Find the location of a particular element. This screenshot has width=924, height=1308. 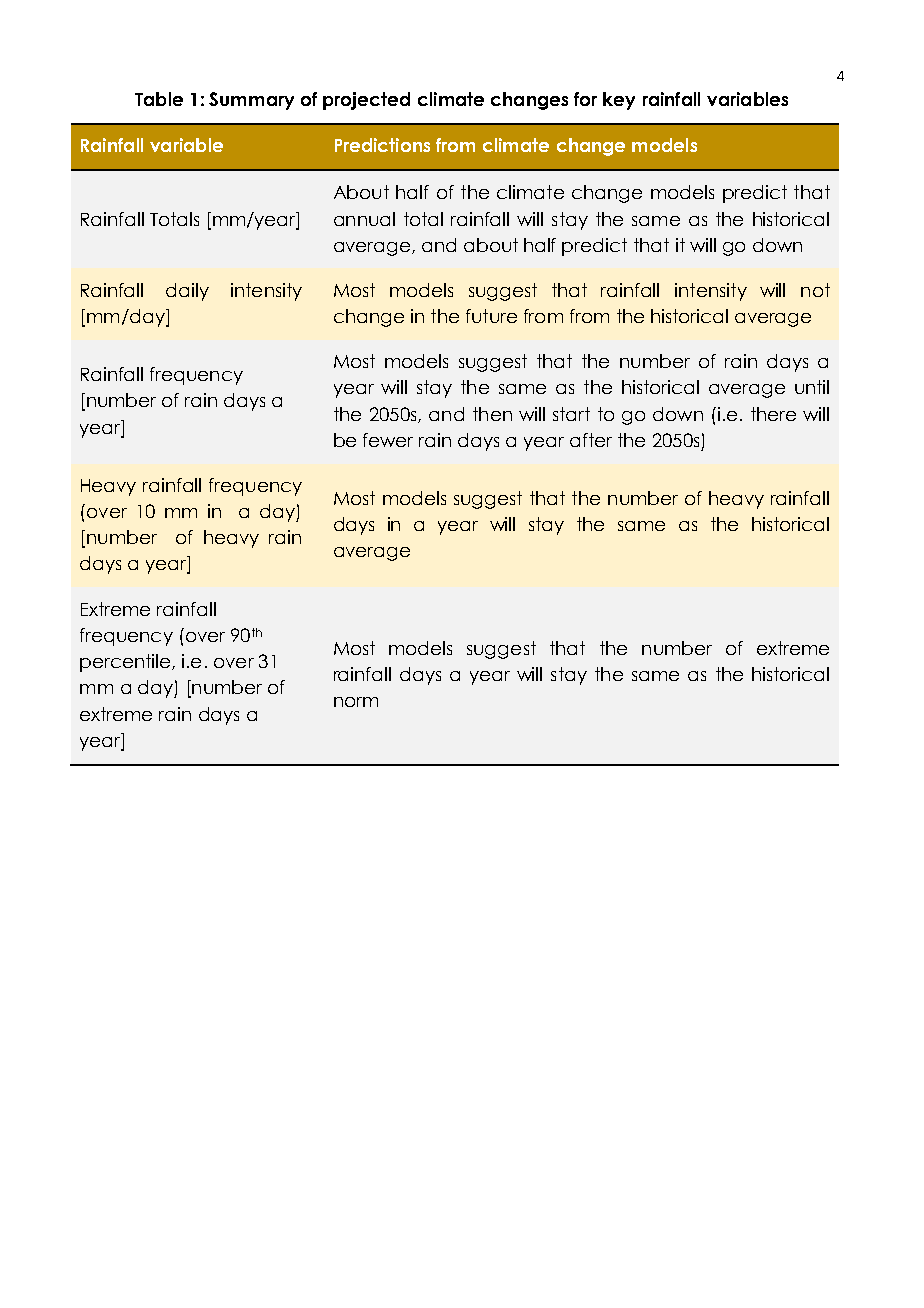

projected is located at coordinates (366, 101).
